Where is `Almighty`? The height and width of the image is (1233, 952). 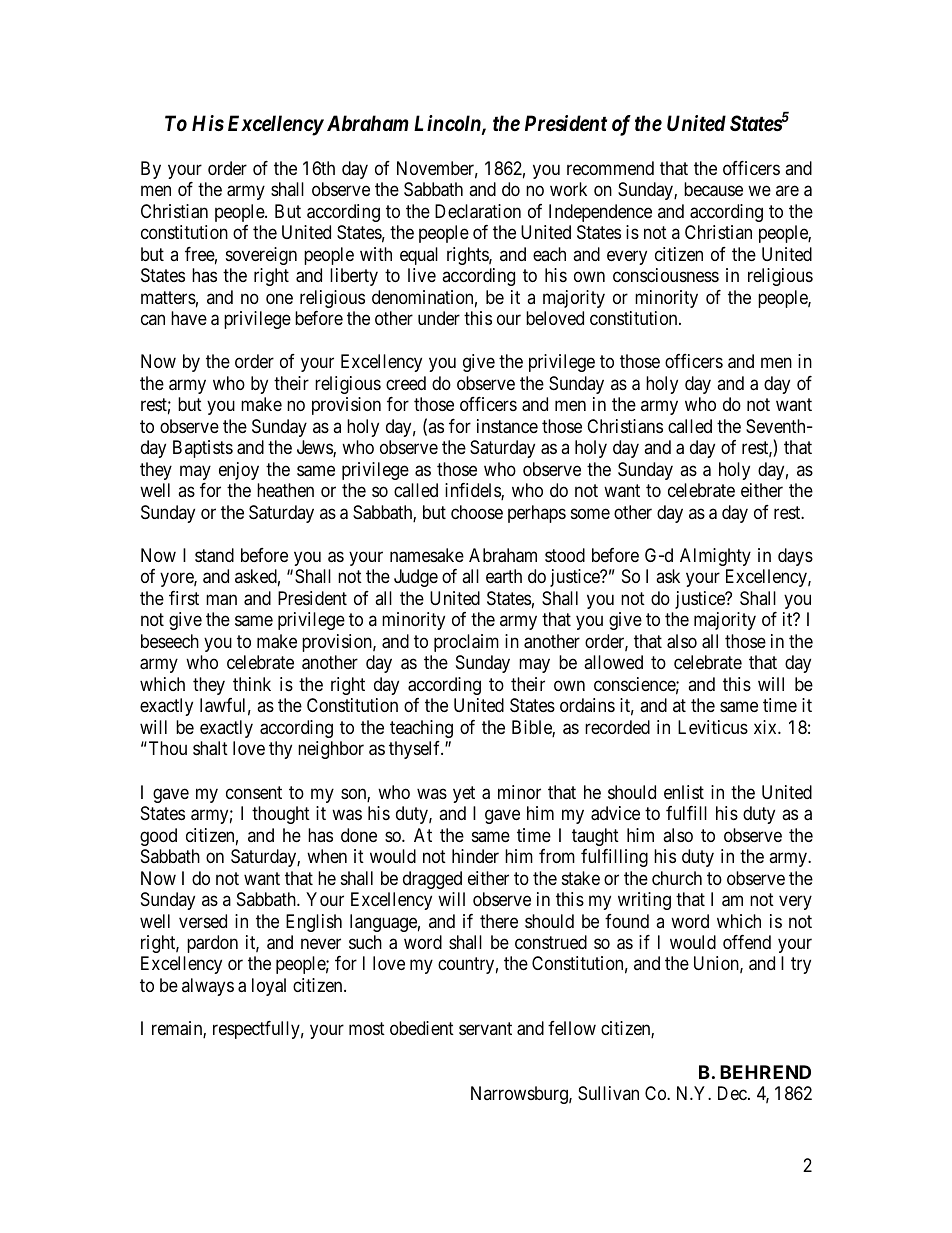 Almighty is located at coordinates (715, 557).
